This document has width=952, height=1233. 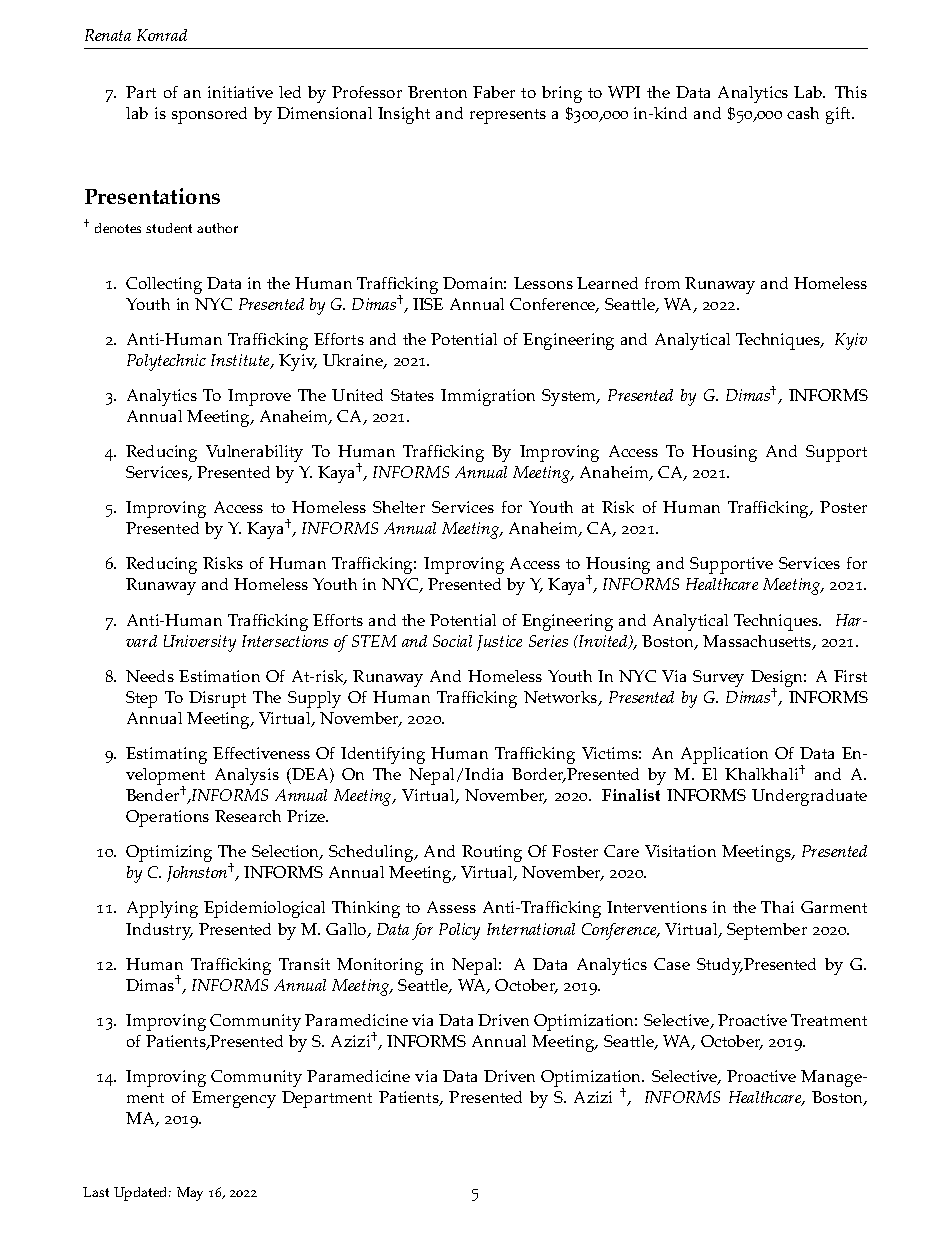 What do you see at coordinates (162, 35) in the document?
I see `Konrad` at bounding box center [162, 35].
